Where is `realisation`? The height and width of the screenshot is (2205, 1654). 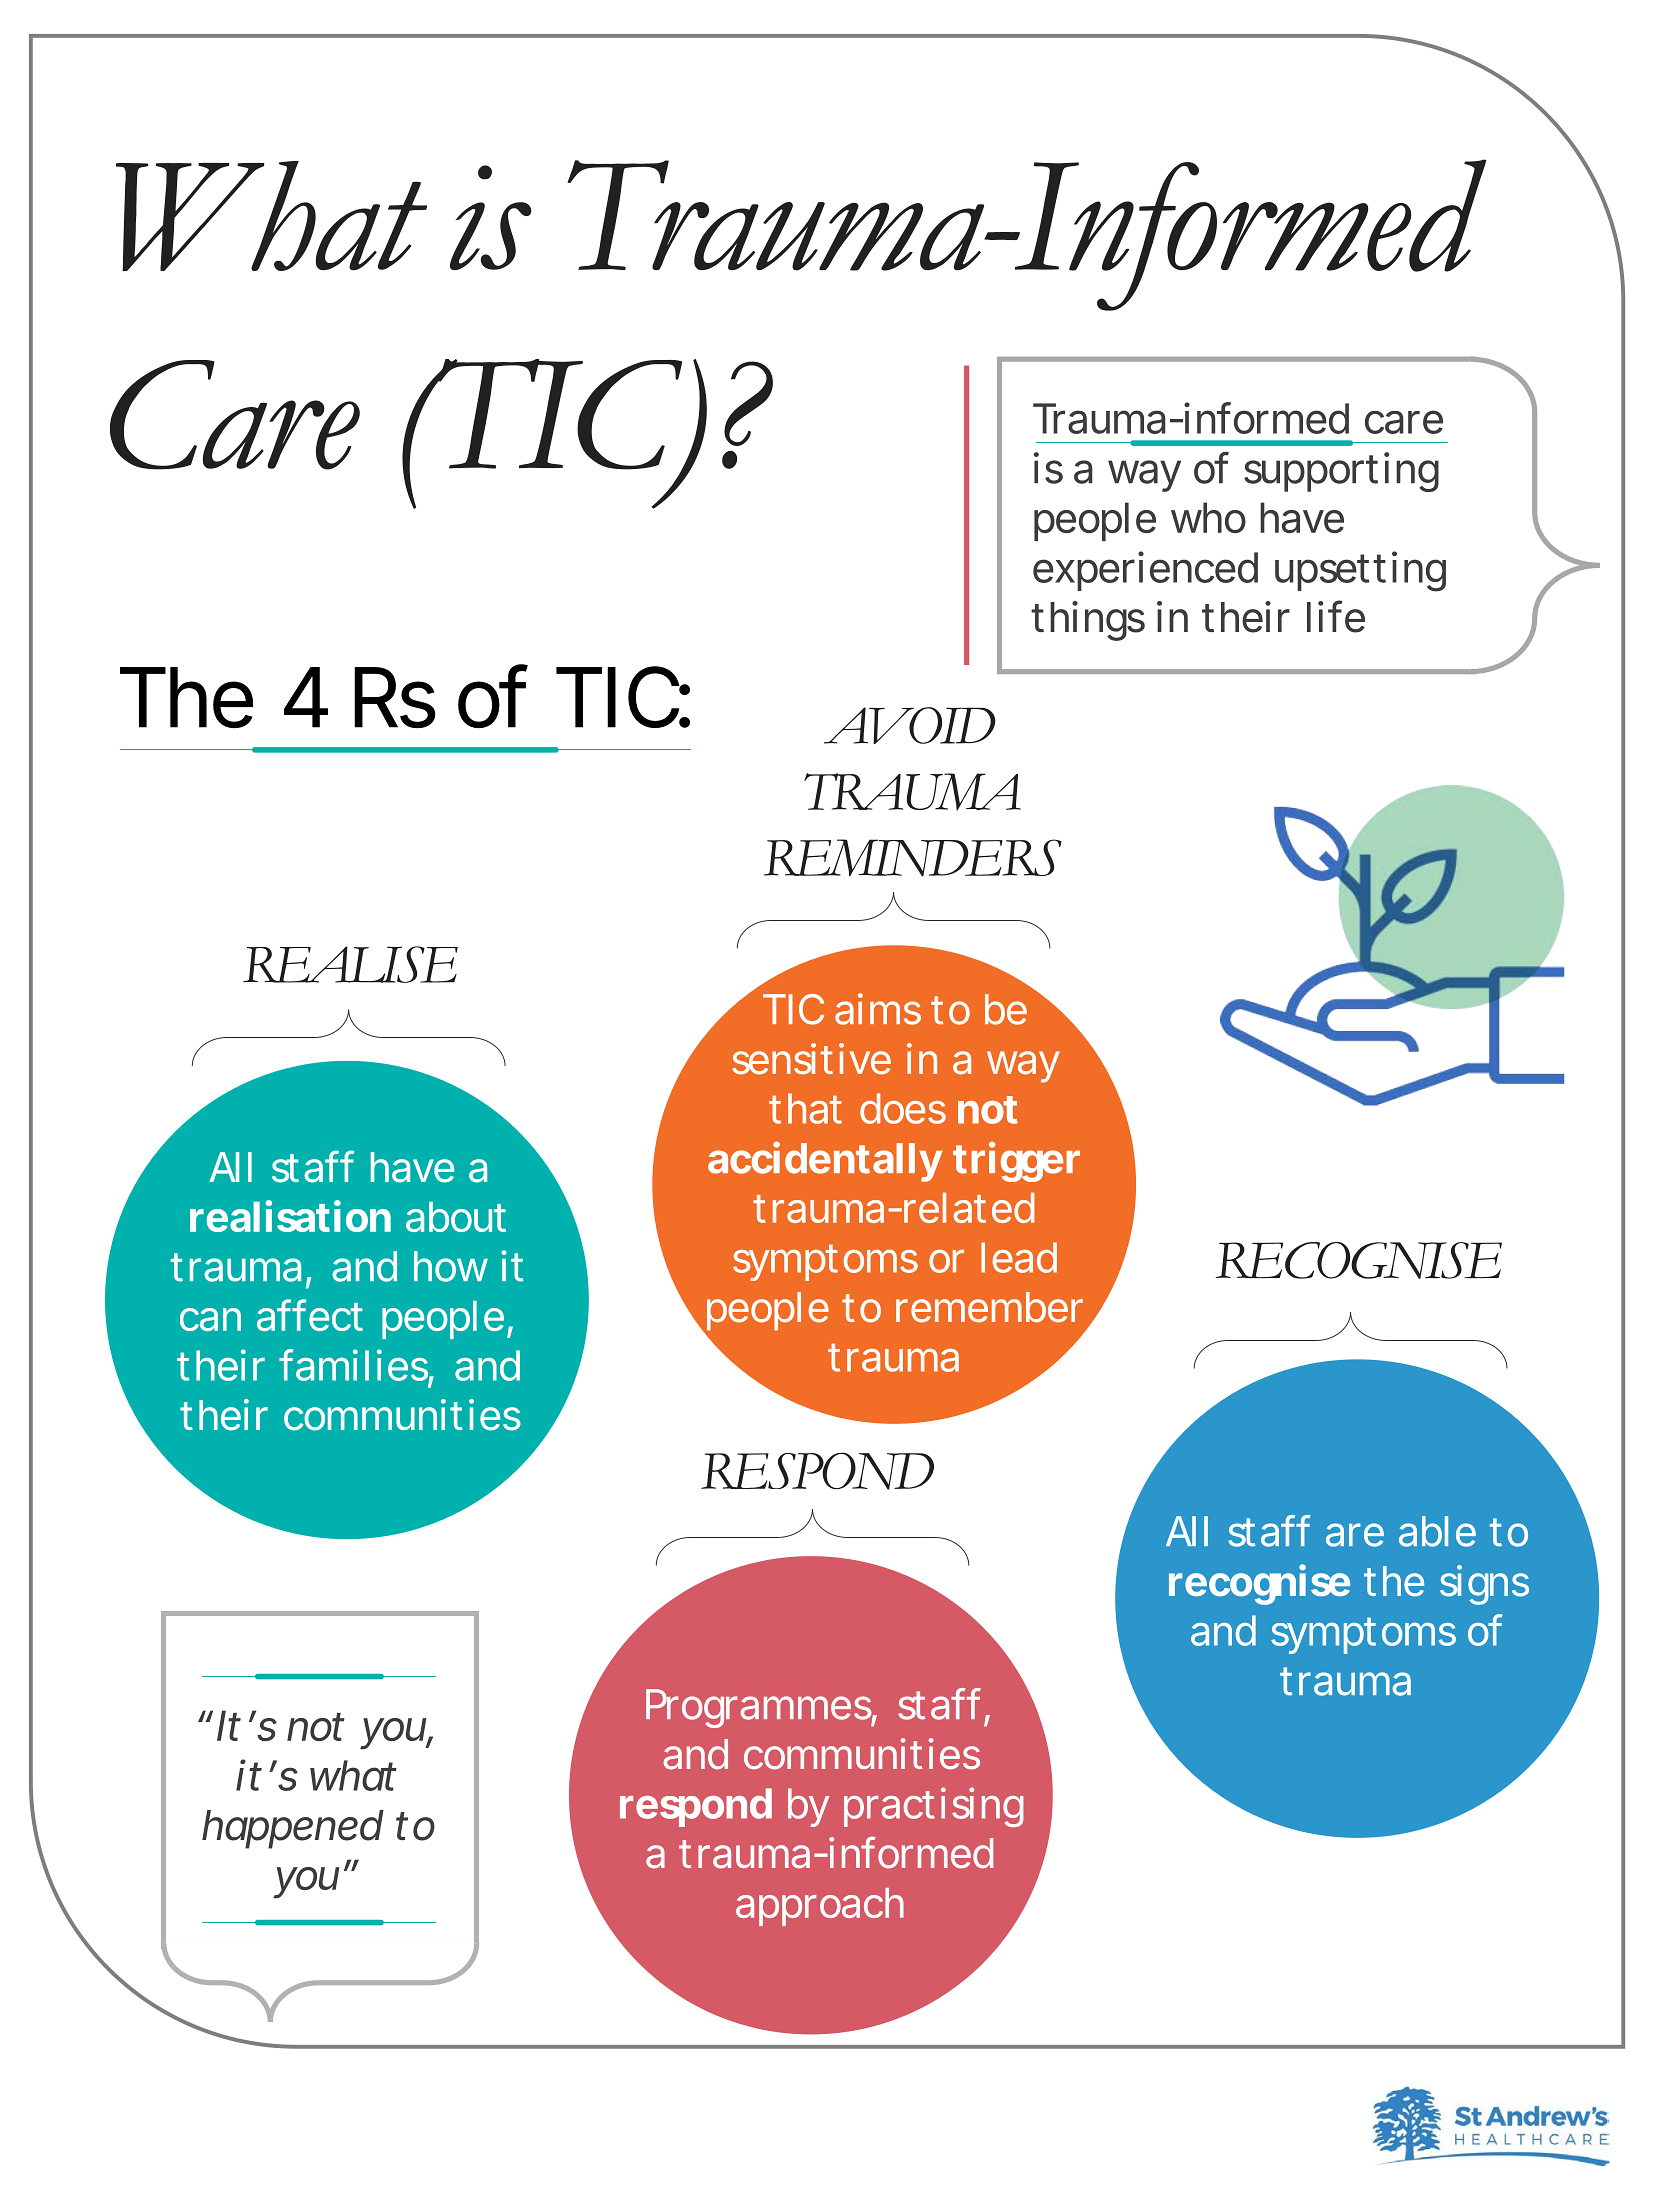 realisation is located at coordinates (290, 1216).
